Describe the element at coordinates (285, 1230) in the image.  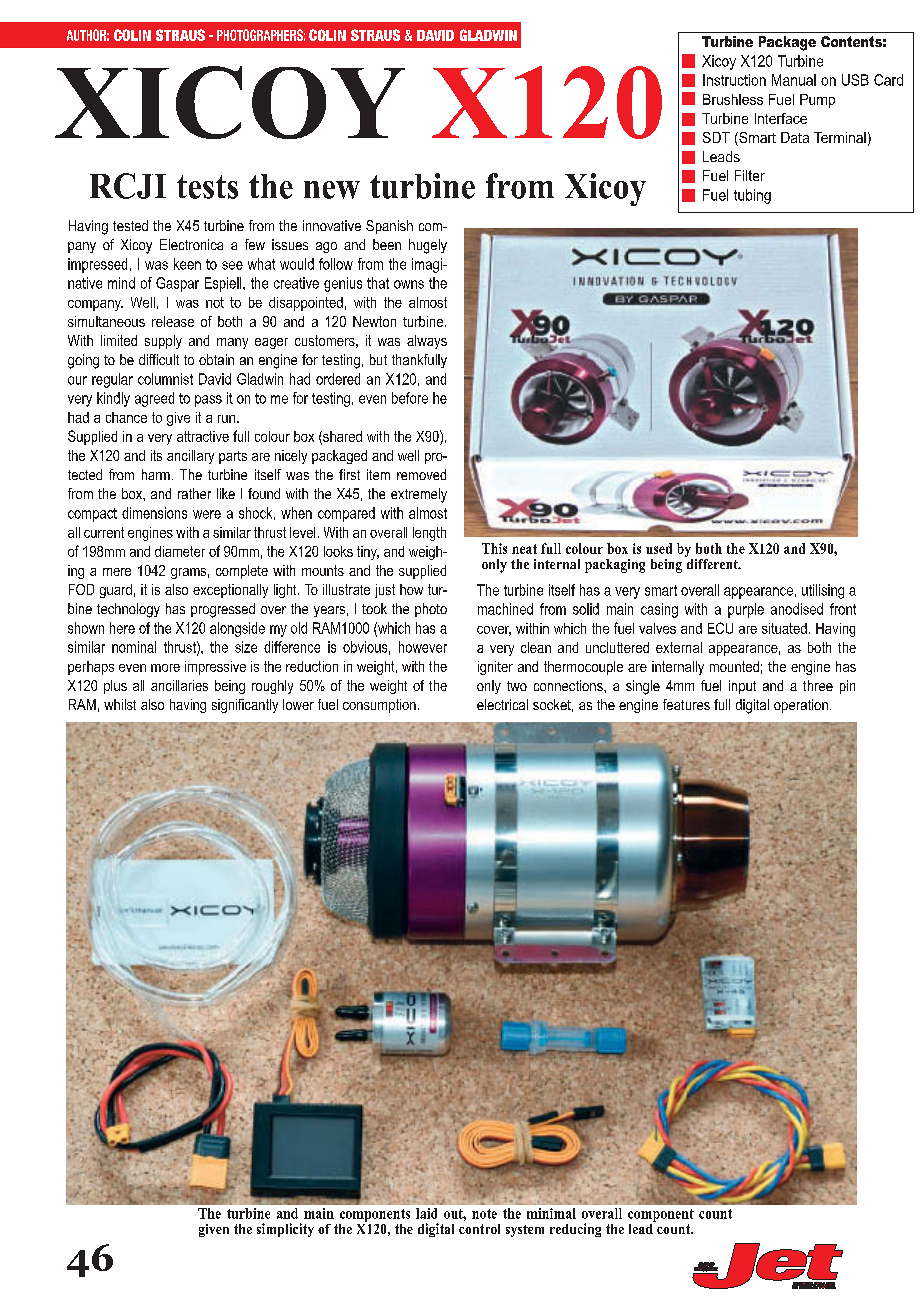
I see `simplicity` at that location.
